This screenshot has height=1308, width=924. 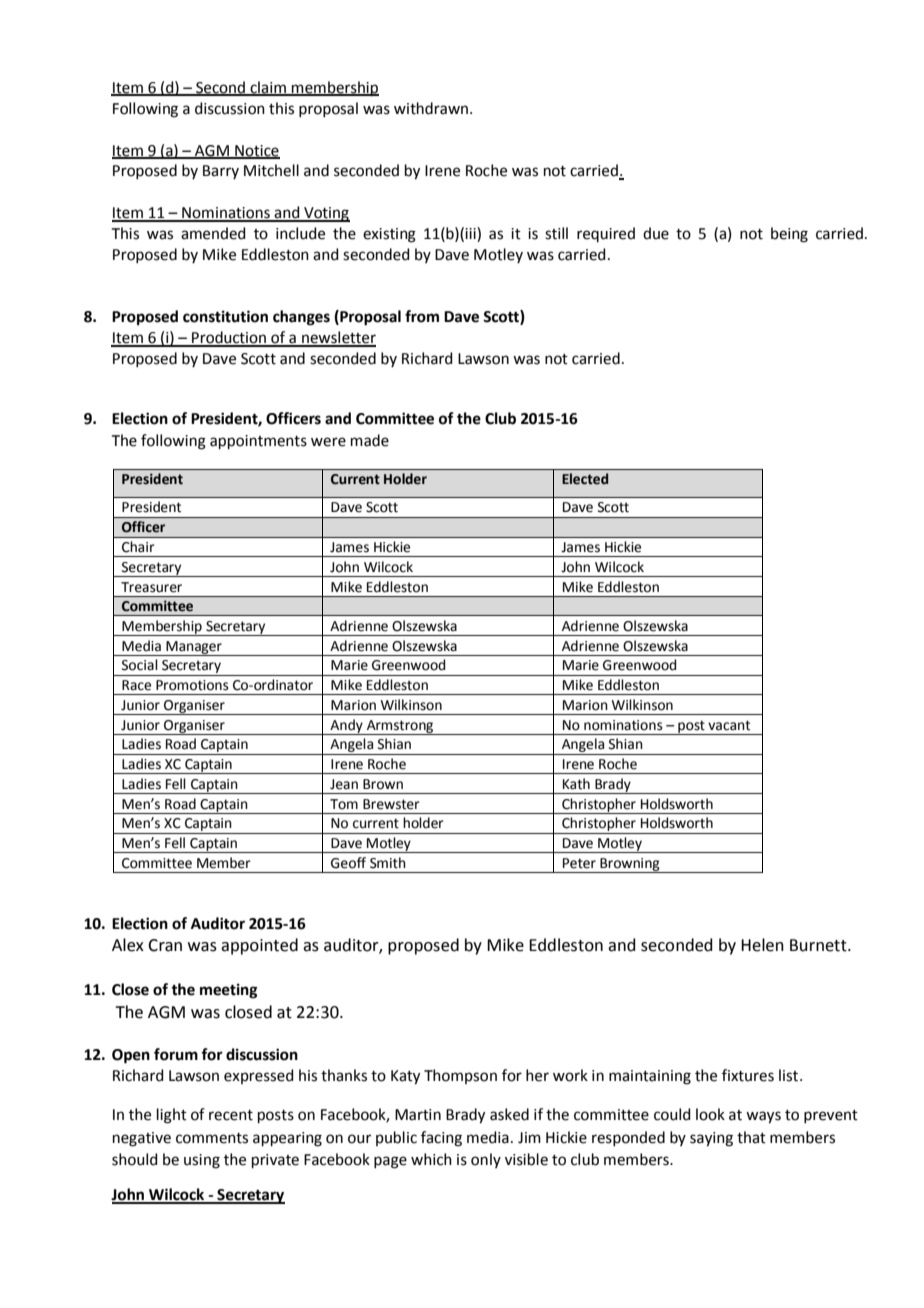 What do you see at coordinates (256, 151) in the screenshot?
I see `Notice` at bounding box center [256, 151].
